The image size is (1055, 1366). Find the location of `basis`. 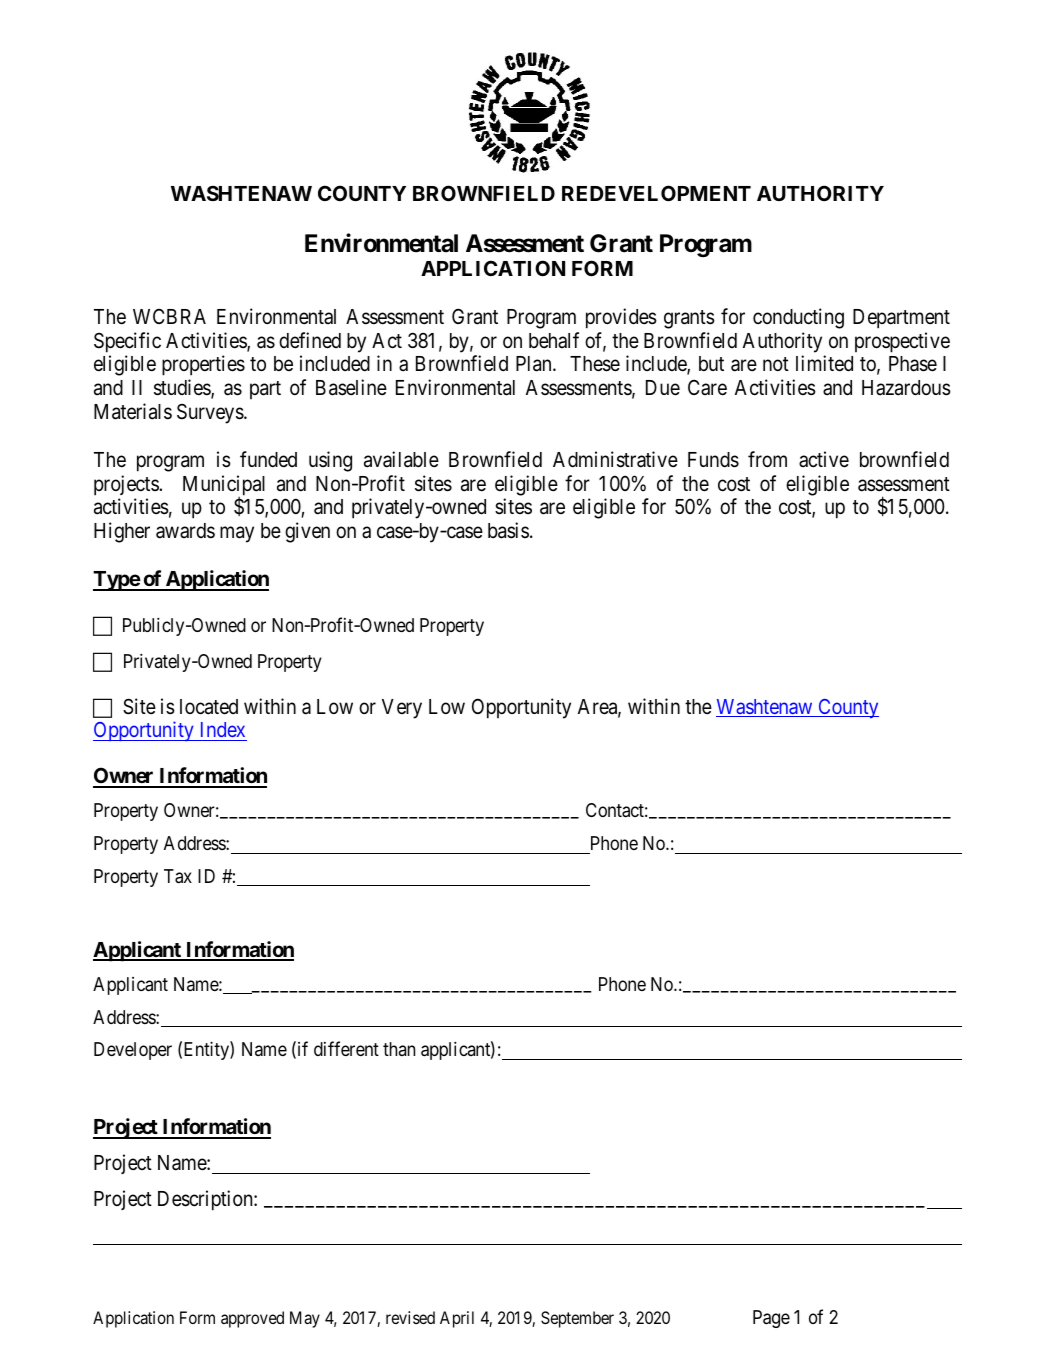

basis is located at coordinates (508, 530).
